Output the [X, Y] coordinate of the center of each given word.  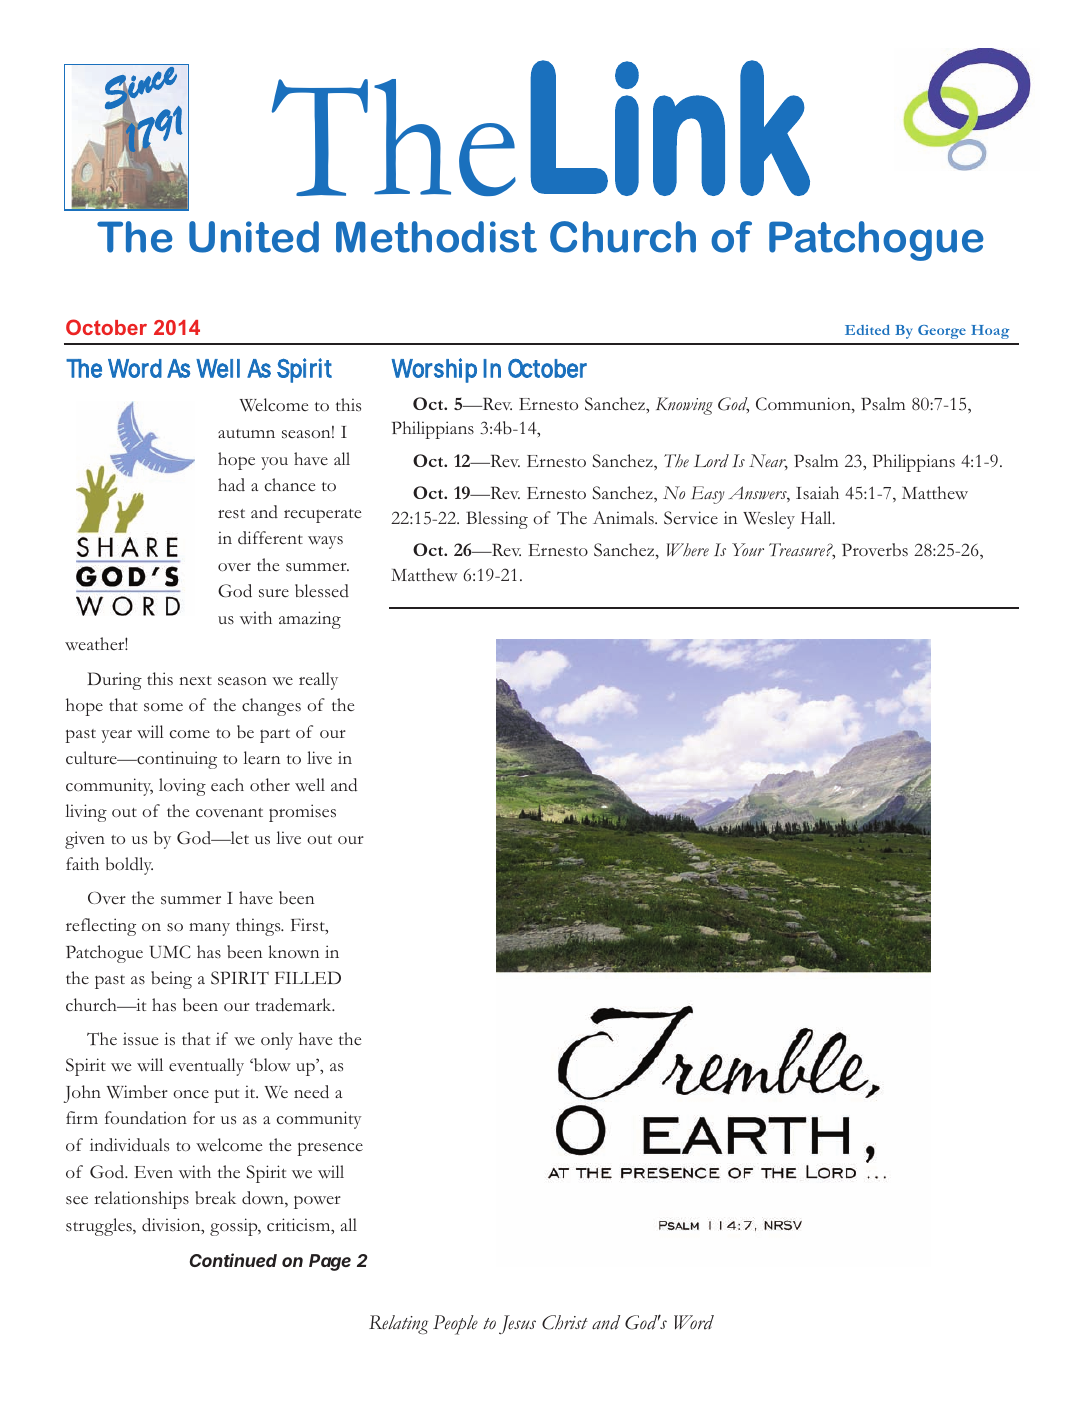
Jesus [517, 1324]
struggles [100, 1227]
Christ [565, 1322]
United [254, 237]
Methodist [436, 237]
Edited [867, 330]
